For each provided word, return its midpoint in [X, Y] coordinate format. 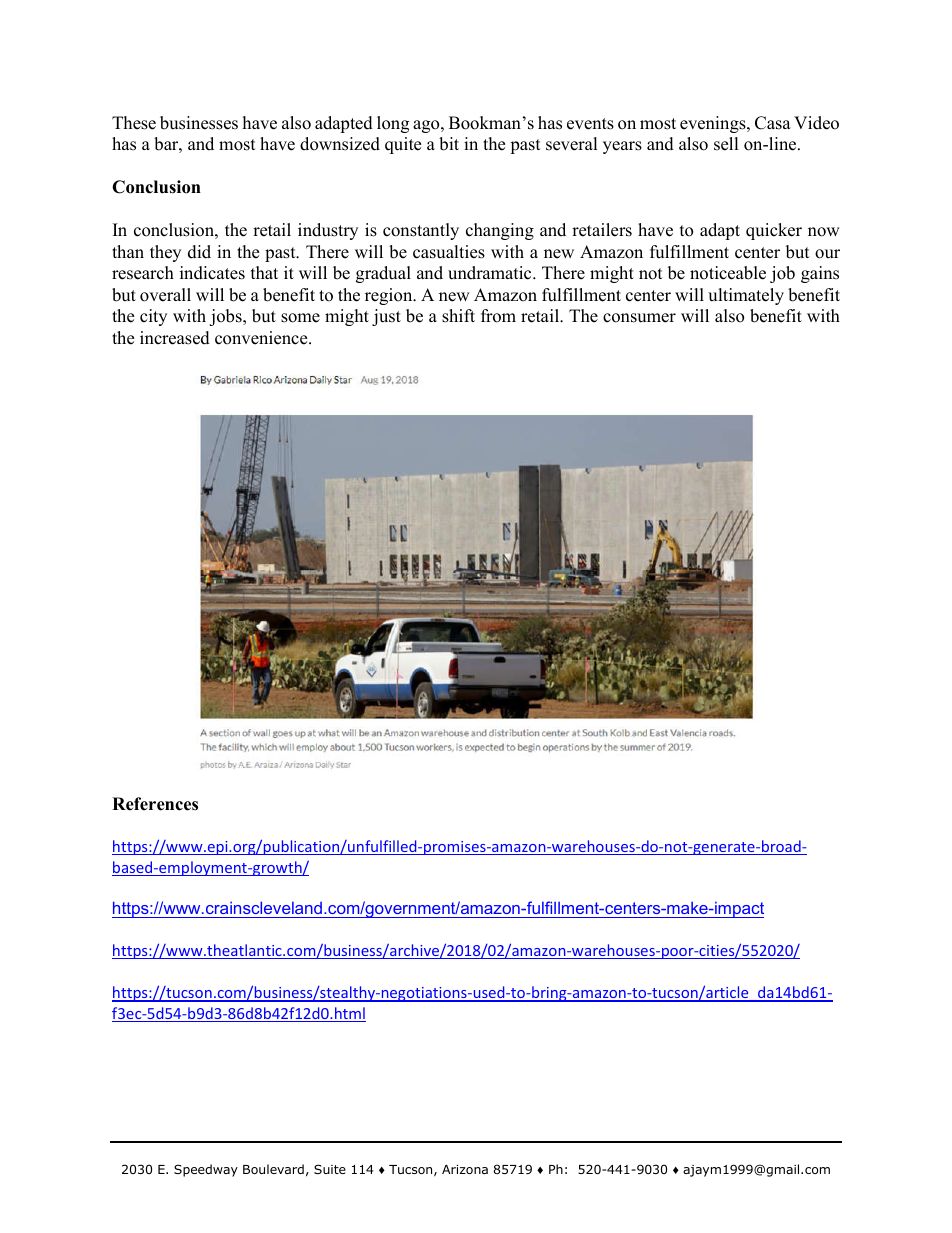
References [155, 804]
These [134, 123]
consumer [639, 318]
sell [726, 144]
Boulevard [273, 1169]
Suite [330, 1169]
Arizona [465, 1169]
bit [449, 144]
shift [458, 316]
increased [175, 338]
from [498, 316]
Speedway [206, 1170]
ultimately [746, 296]
